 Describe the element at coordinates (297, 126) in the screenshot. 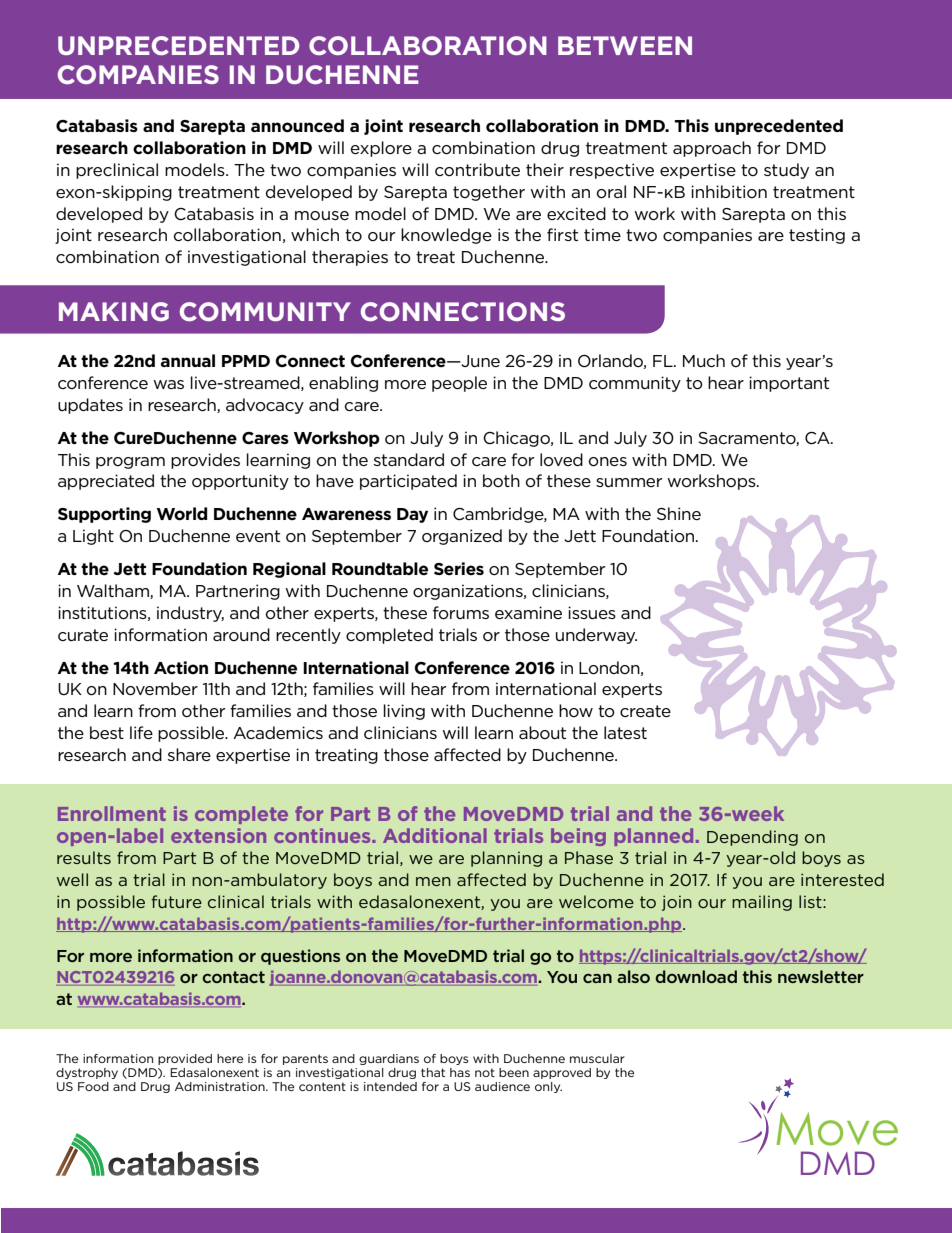

I see `announced` at that location.
